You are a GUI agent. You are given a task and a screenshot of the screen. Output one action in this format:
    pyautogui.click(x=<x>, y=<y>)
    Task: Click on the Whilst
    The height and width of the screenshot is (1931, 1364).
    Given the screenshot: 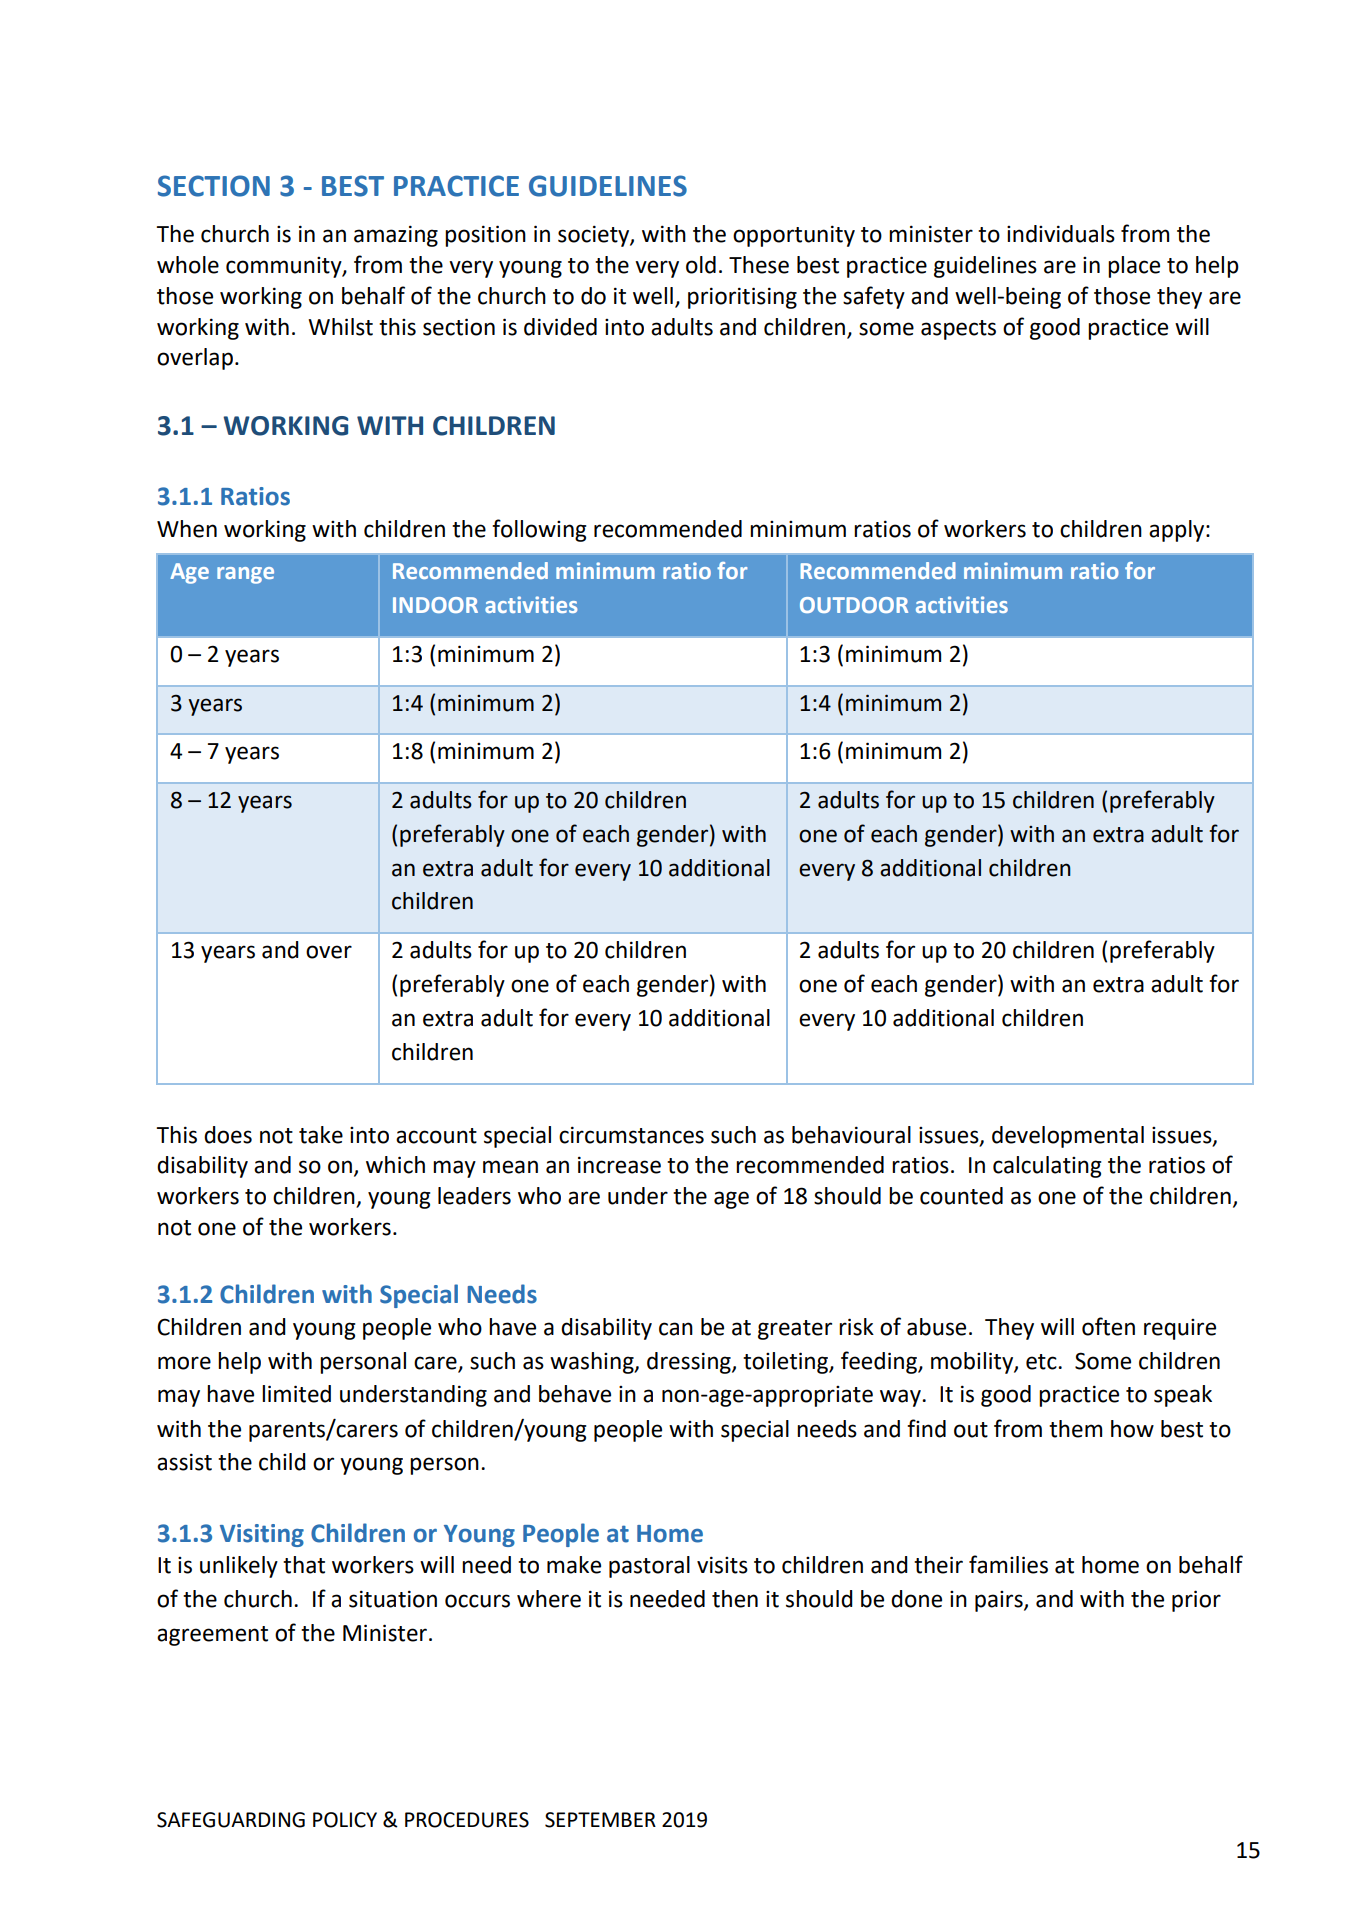 What is the action you would take?
    pyautogui.click(x=340, y=327)
